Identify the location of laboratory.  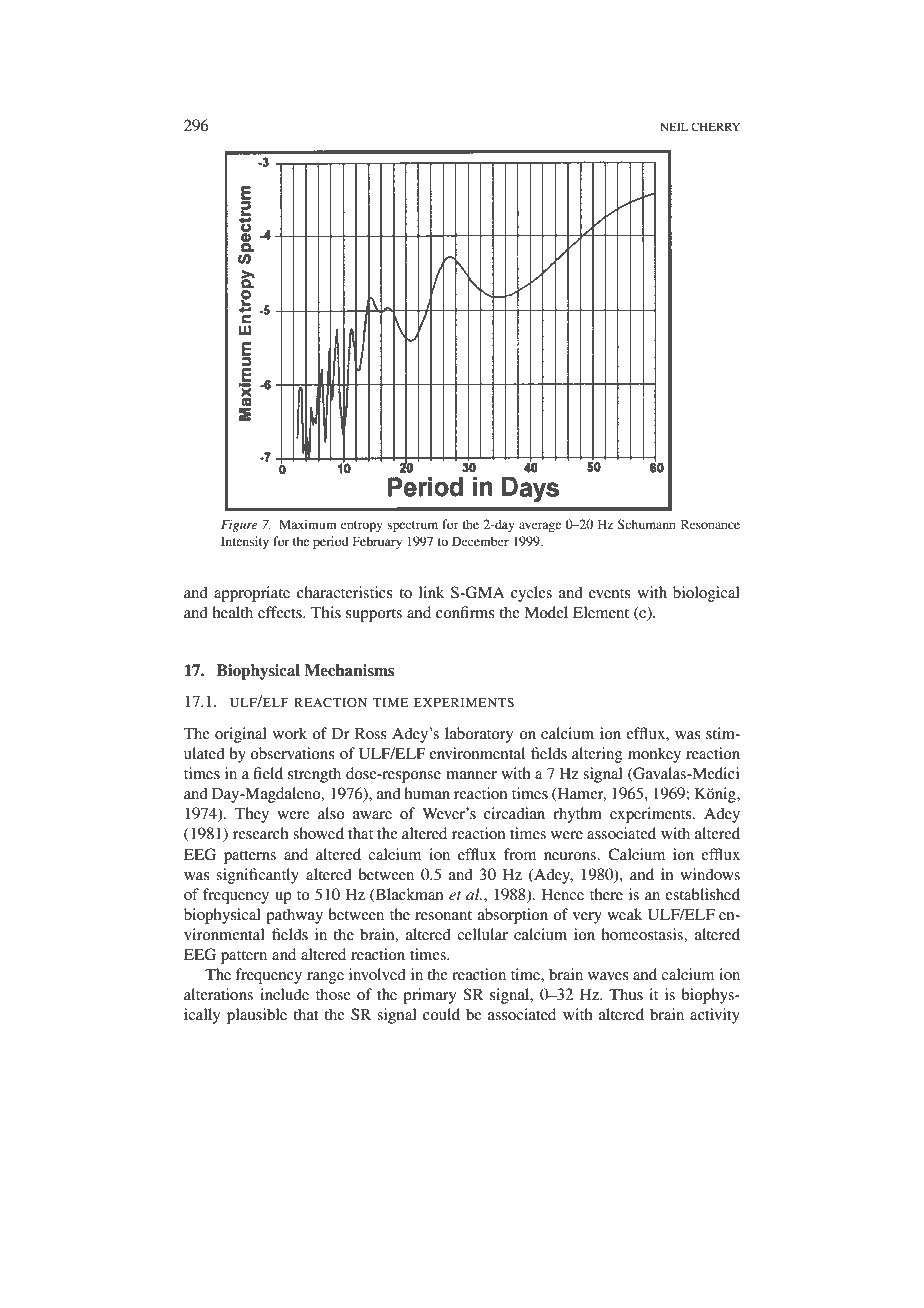
(479, 735).
